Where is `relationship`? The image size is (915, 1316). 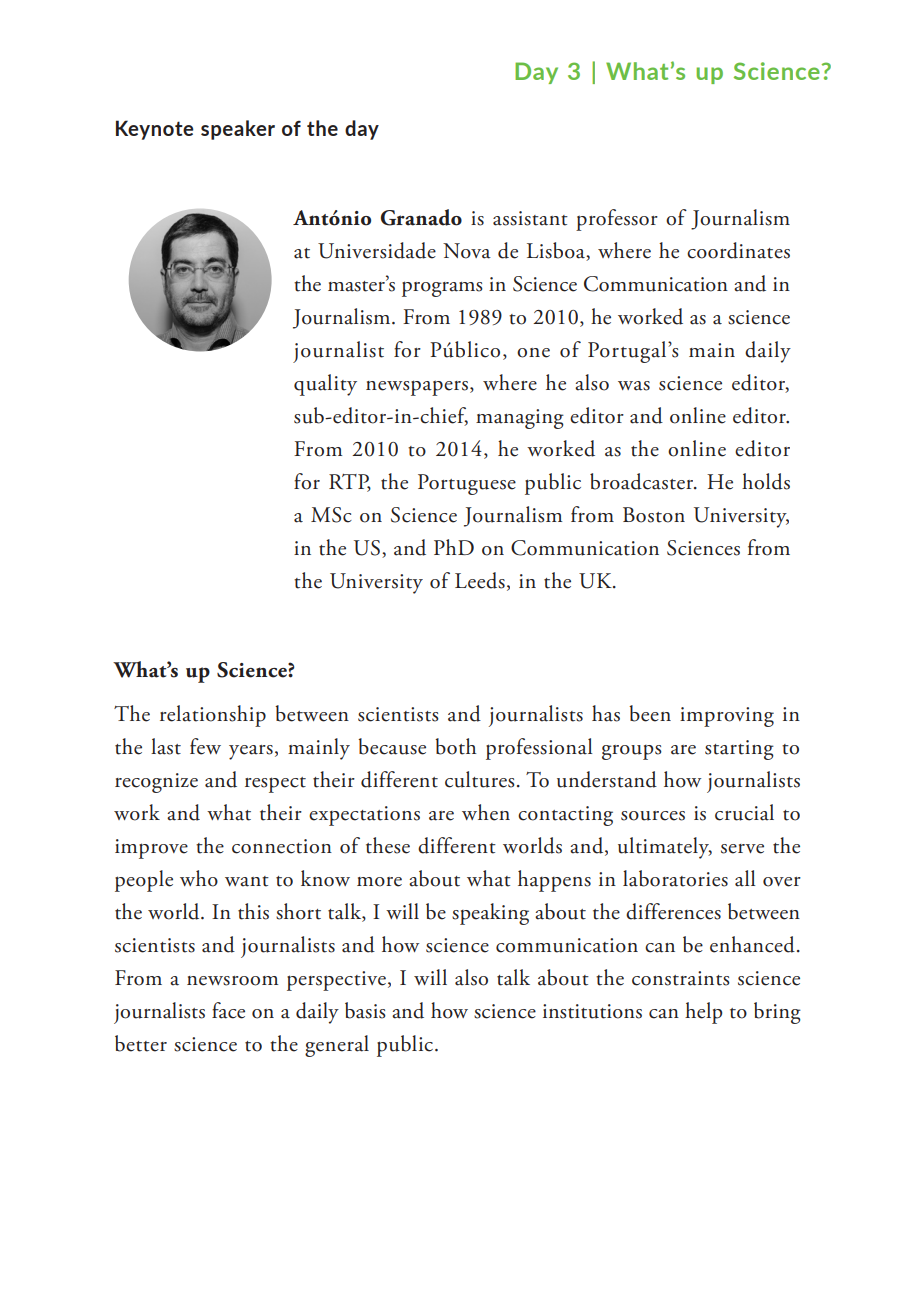
relationship is located at coordinates (213, 716).
